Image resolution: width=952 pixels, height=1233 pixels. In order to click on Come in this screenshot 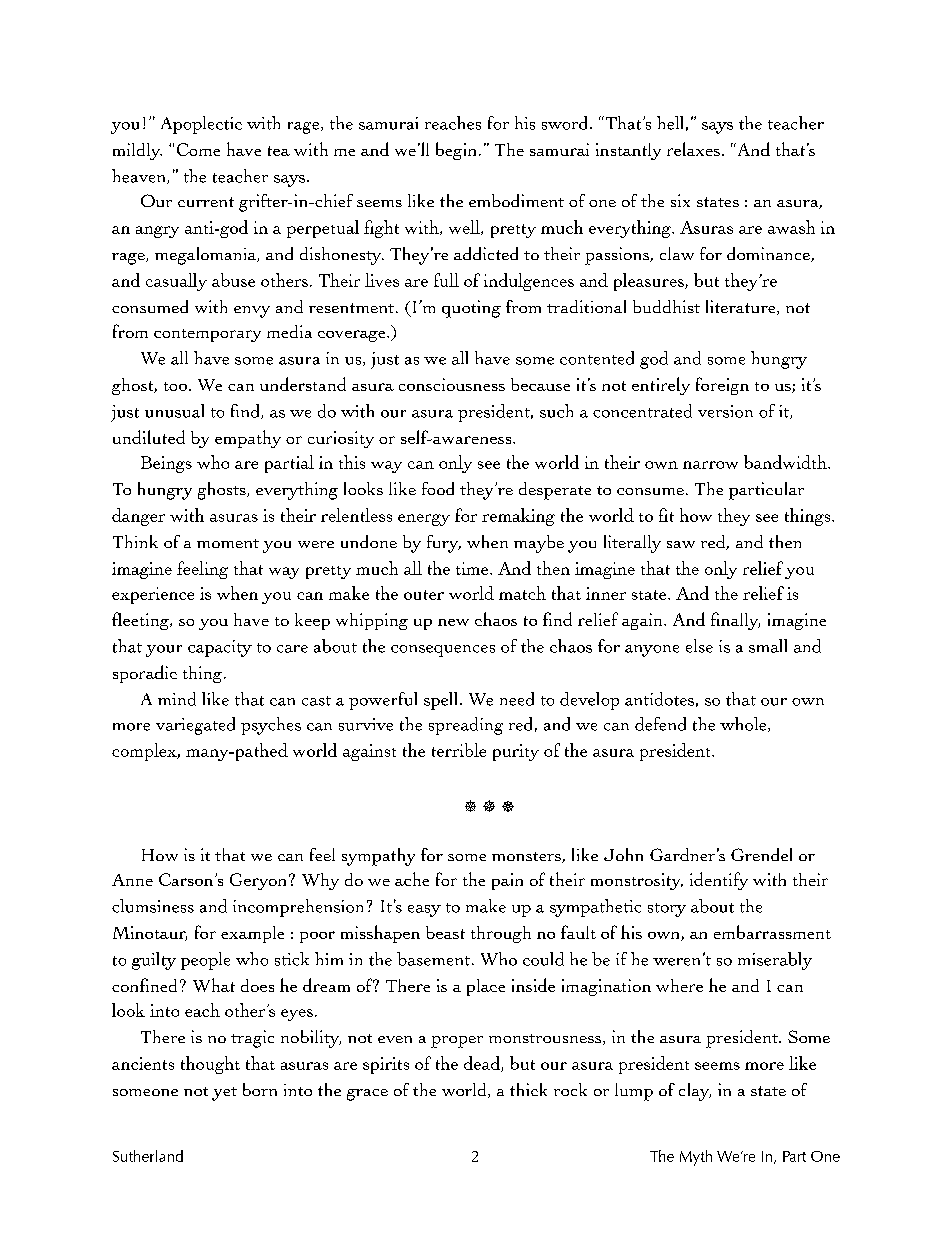, I will do `click(198, 149)`.
